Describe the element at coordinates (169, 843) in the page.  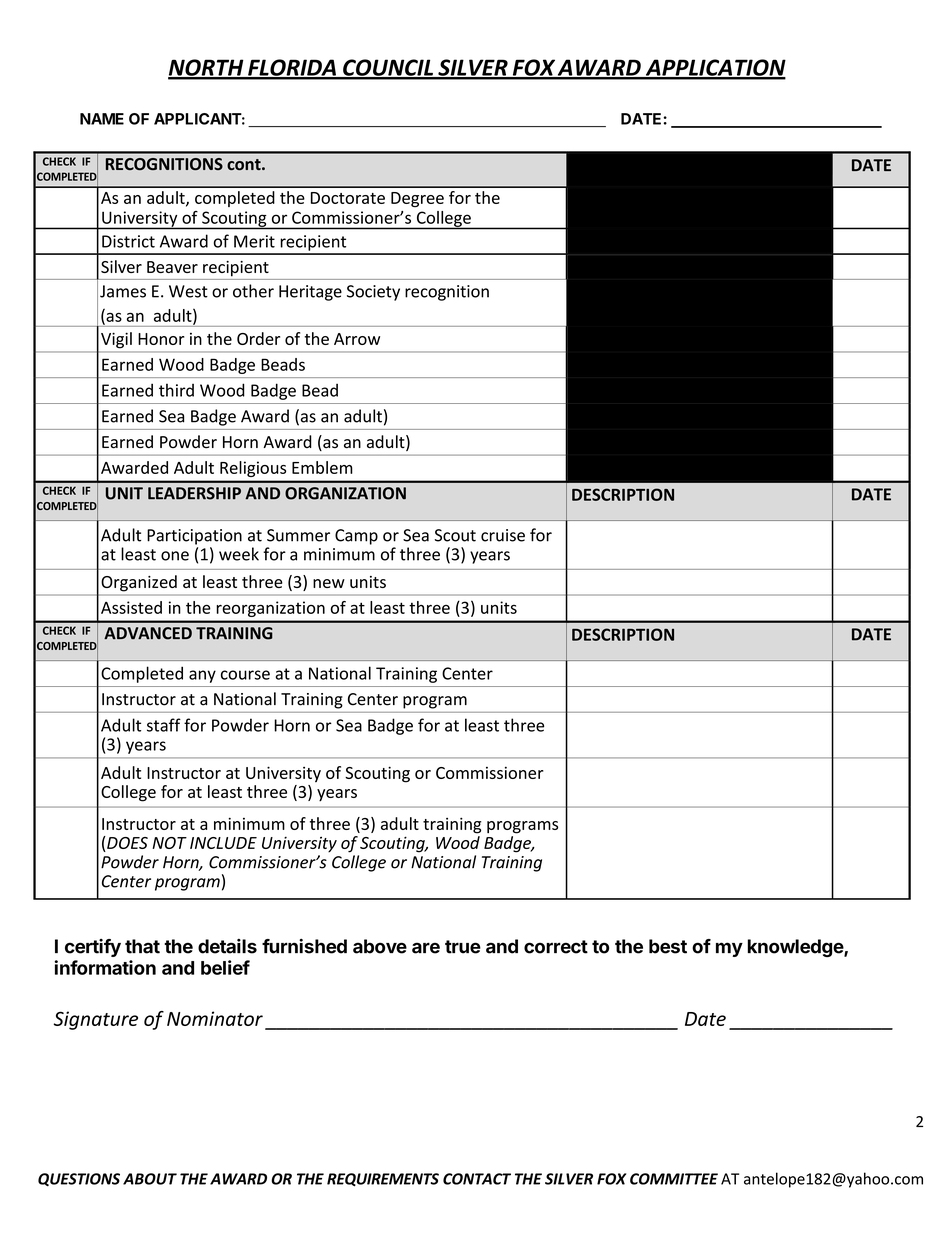
I see `NOT` at that location.
